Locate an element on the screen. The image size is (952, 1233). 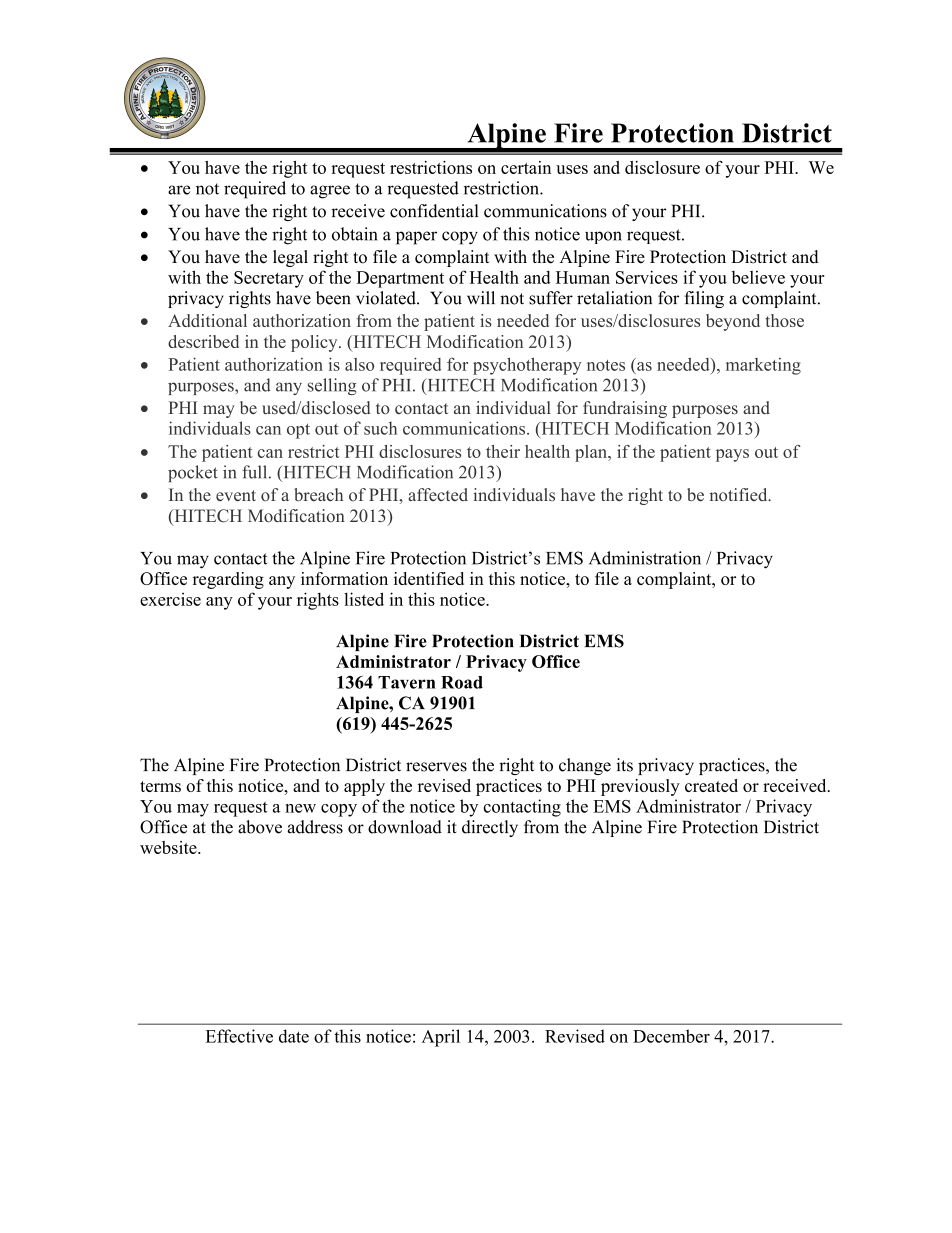
event is located at coordinates (236, 495).
